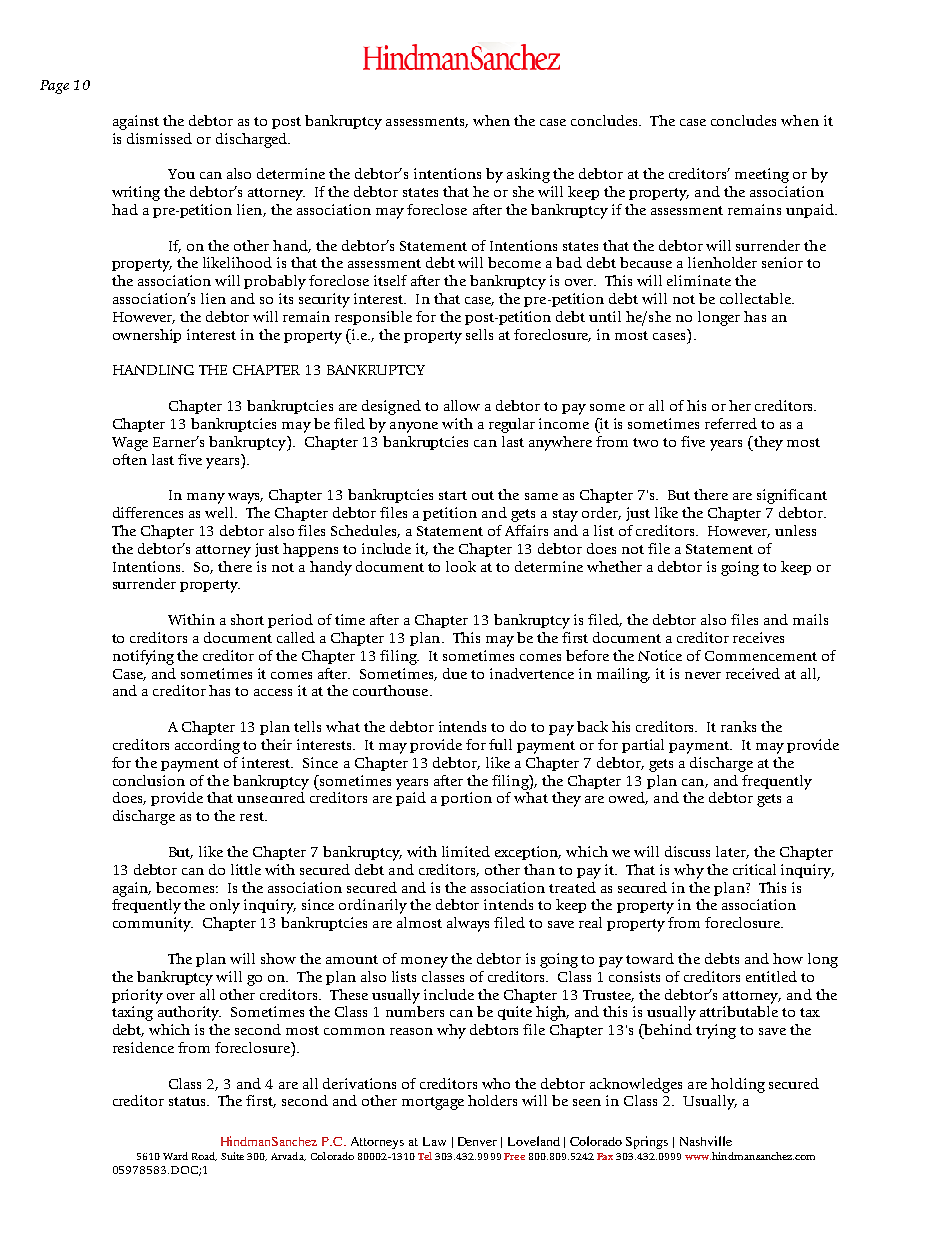  I want to click on ranks, so click(738, 726).
